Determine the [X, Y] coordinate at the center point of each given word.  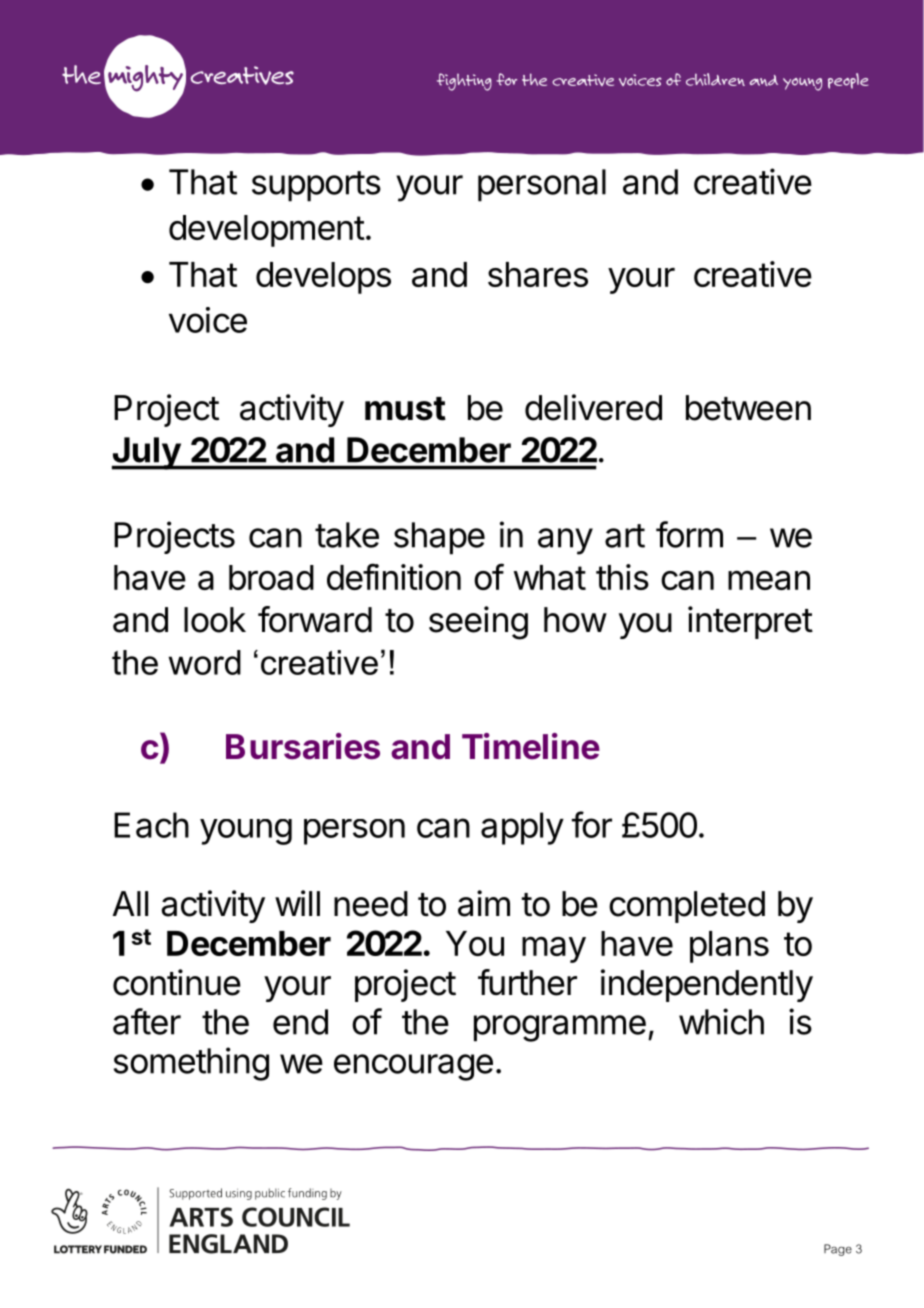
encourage [413, 1067]
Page [838, 1250]
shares [538, 274]
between [748, 408]
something [191, 1064]
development [267, 231]
